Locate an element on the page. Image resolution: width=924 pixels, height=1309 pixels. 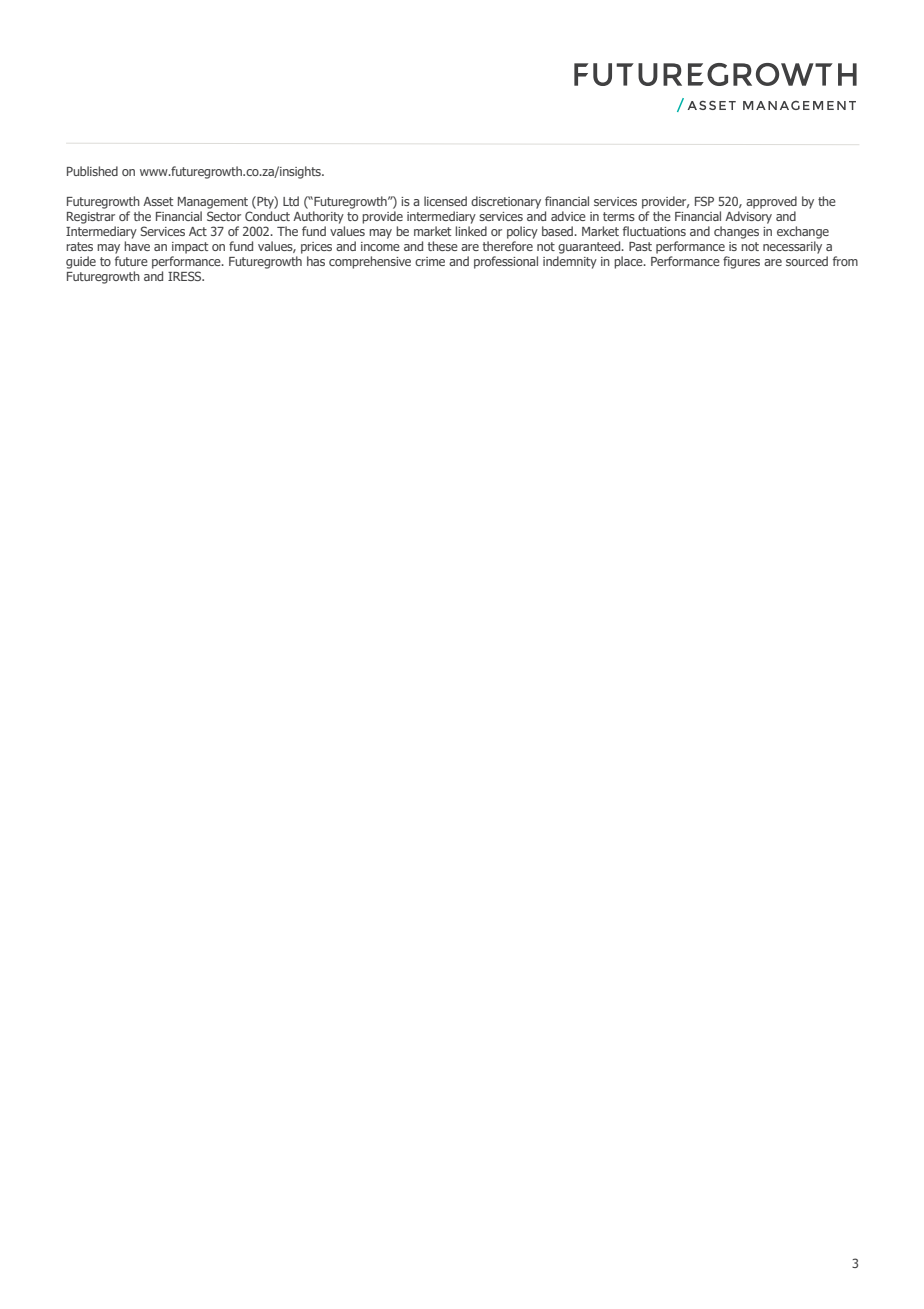
figures is located at coordinates (741, 262).
